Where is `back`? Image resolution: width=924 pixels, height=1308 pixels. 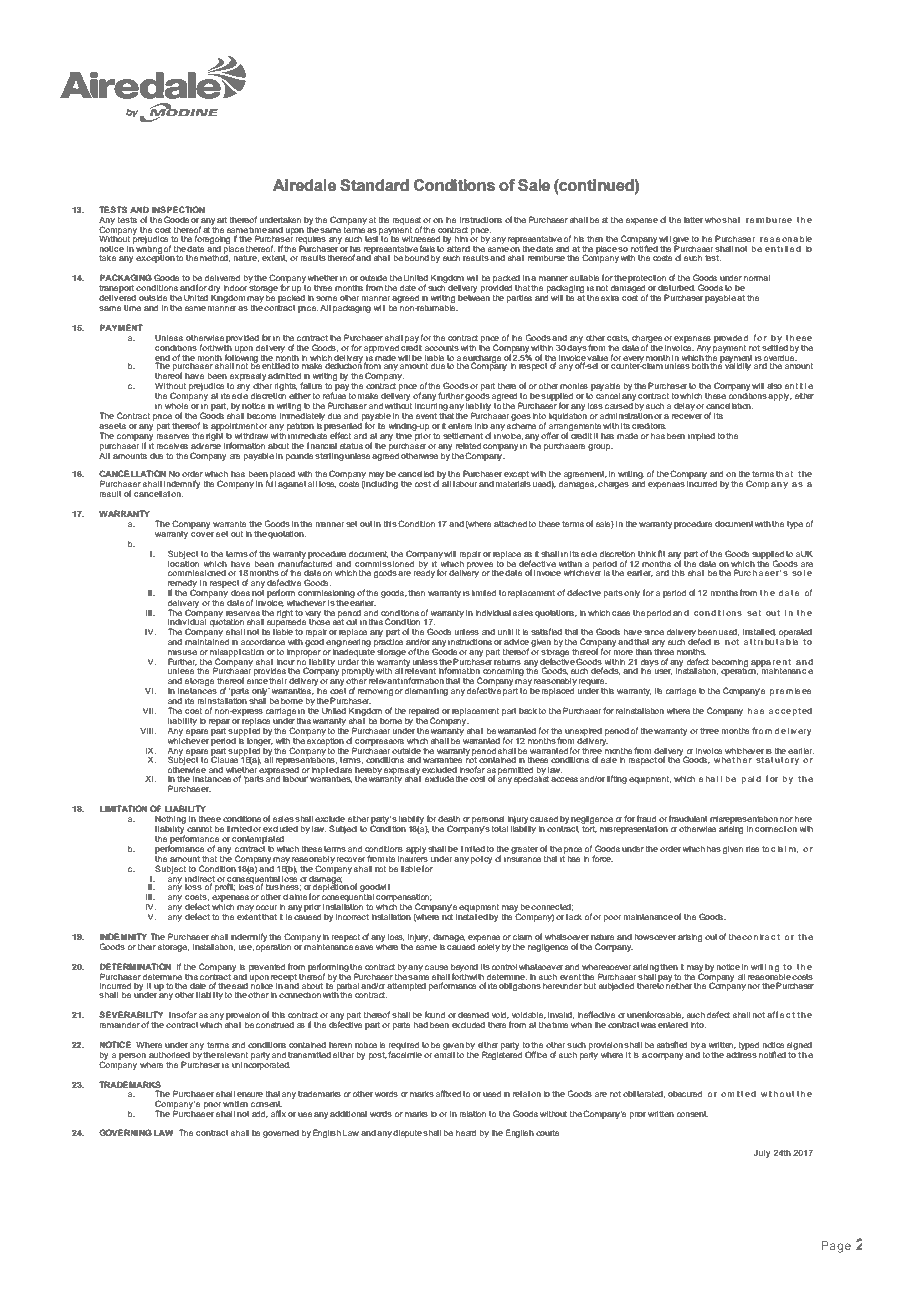
back is located at coordinates (528, 711).
